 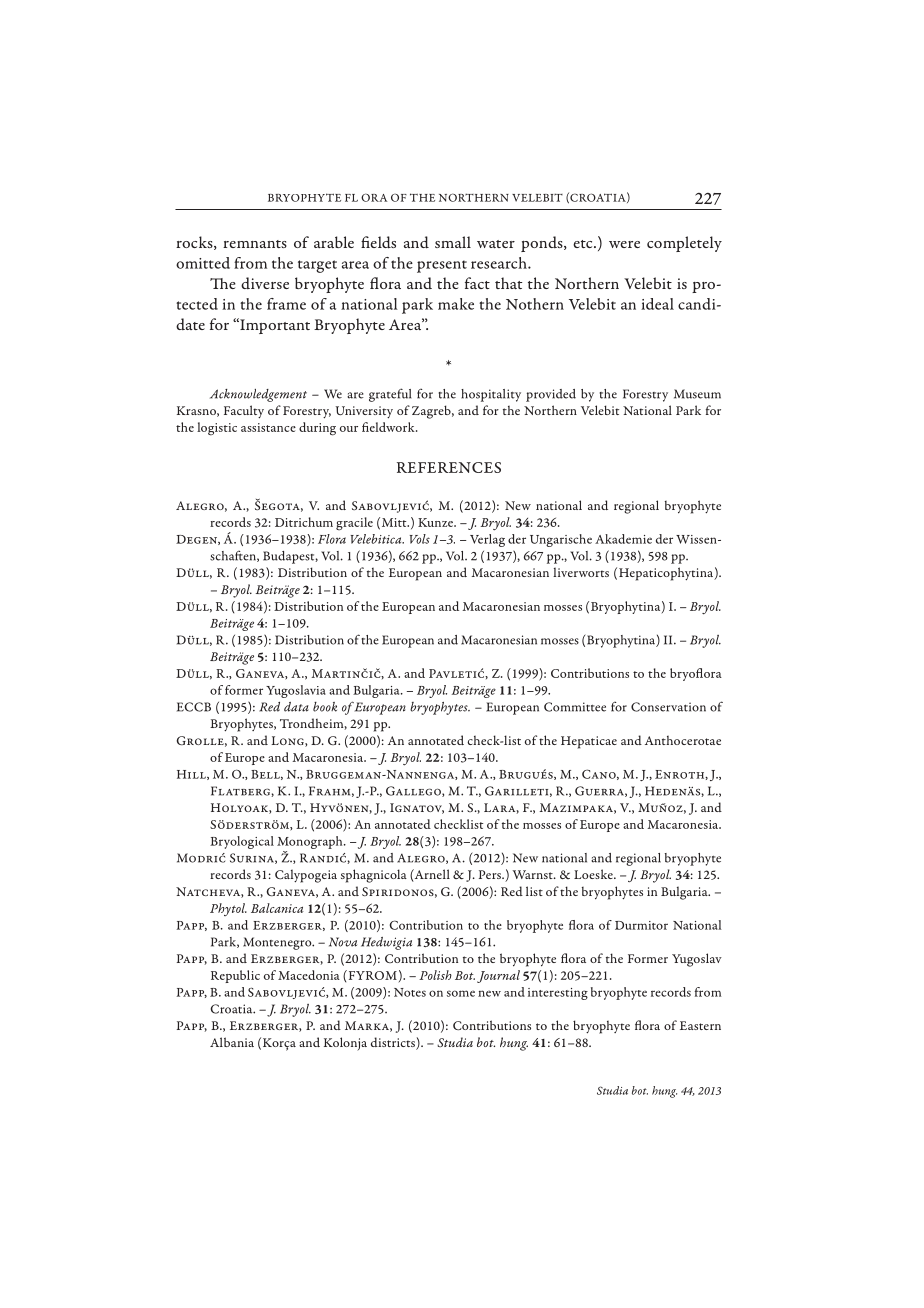 What do you see at coordinates (192, 775) in the screenshot?
I see `Hill` at bounding box center [192, 775].
